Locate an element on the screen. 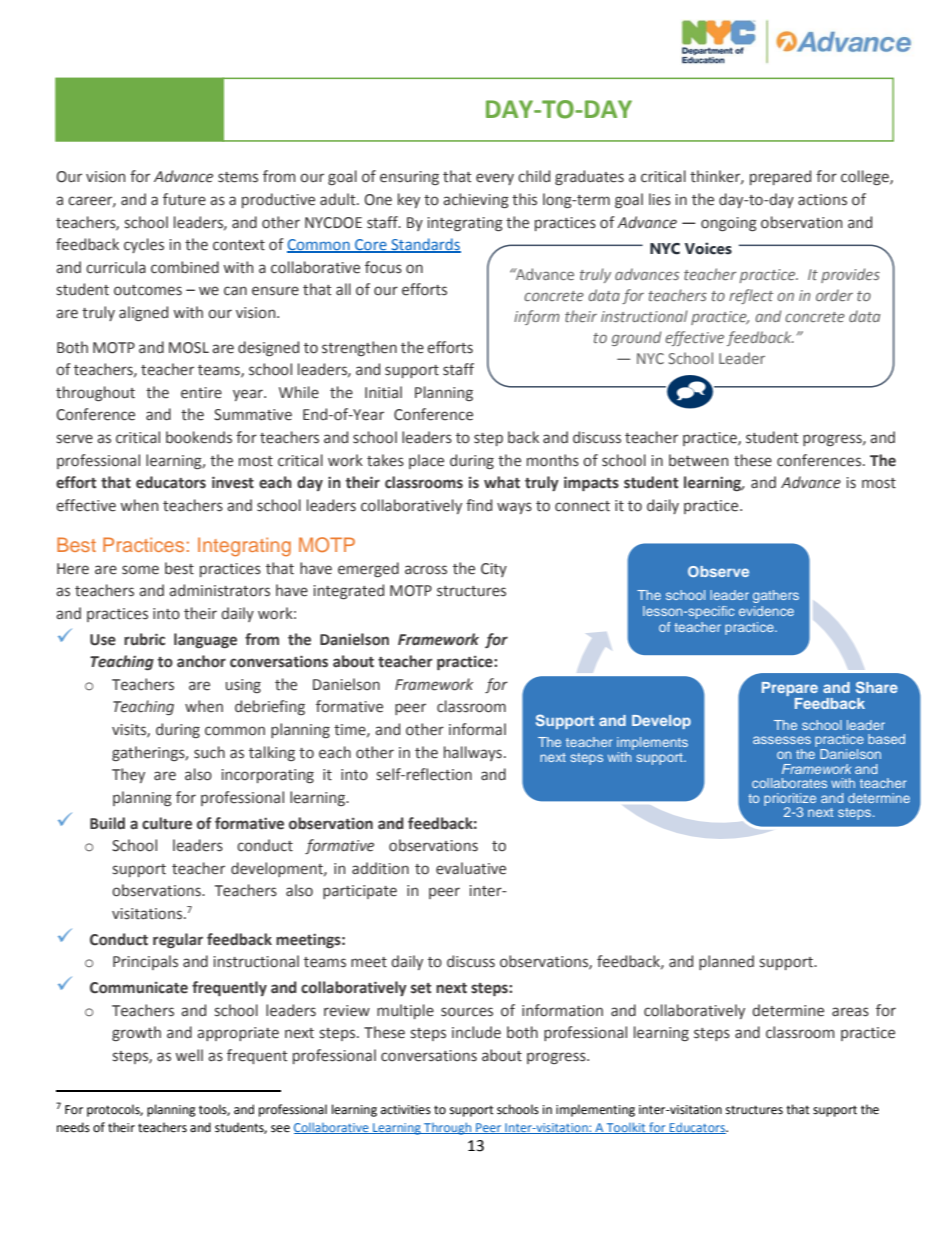 The height and width of the screenshot is (1233, 952). find is located at coordinates (479, 505).
